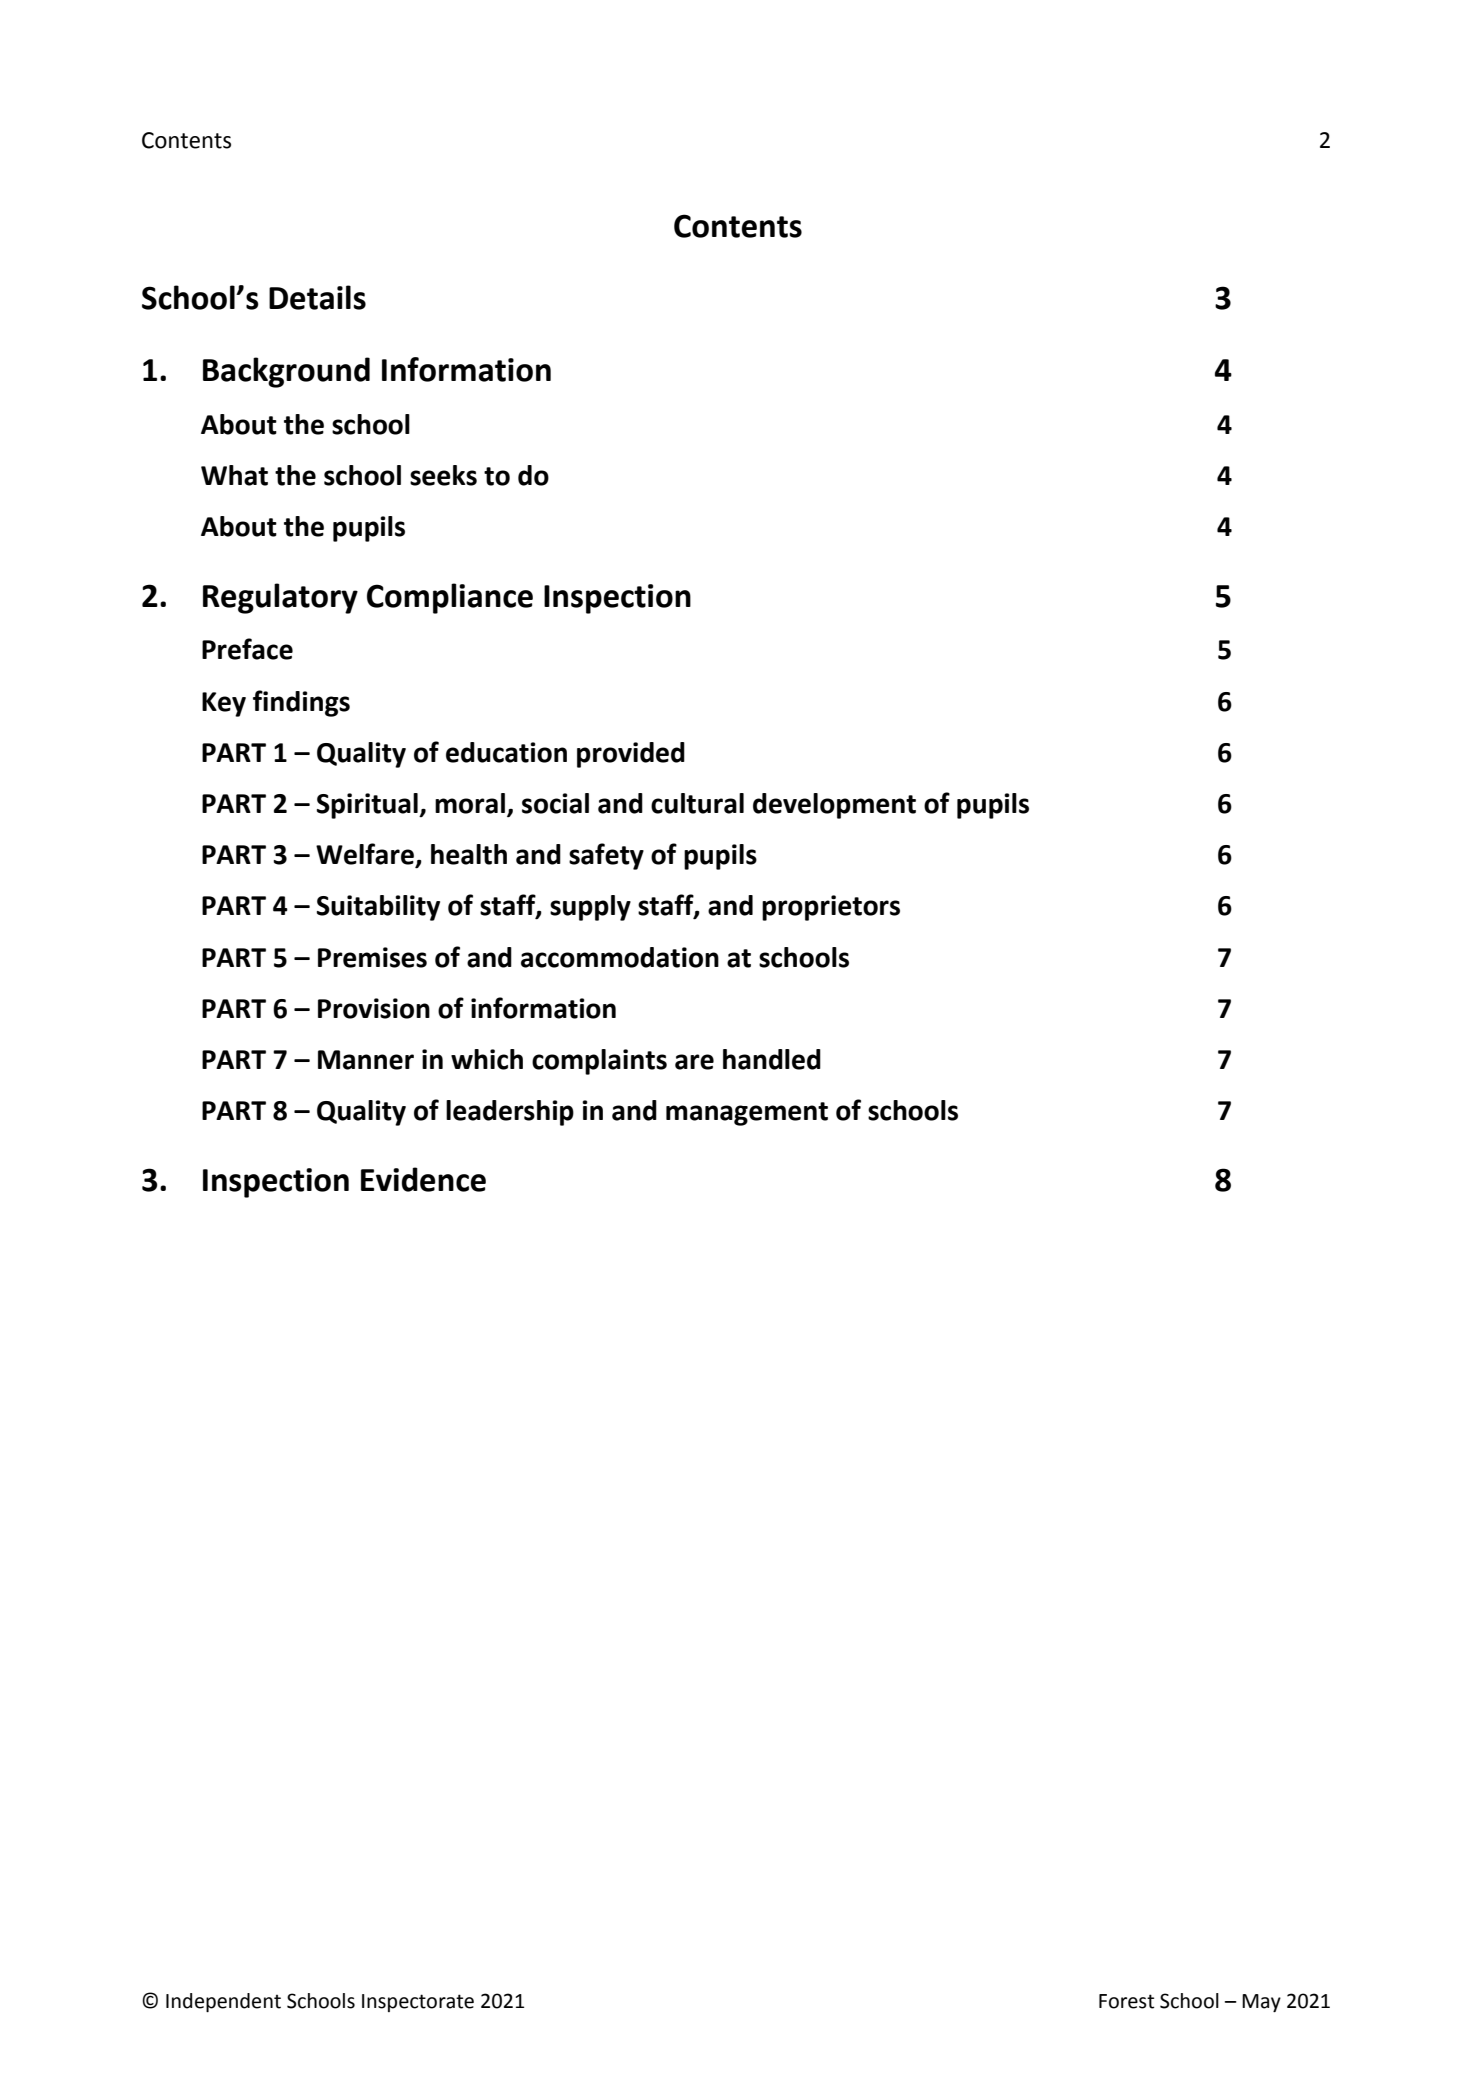 The height and width of the screenshot is (2088, 1476). I want to click on cultural, so click(697, 803).
